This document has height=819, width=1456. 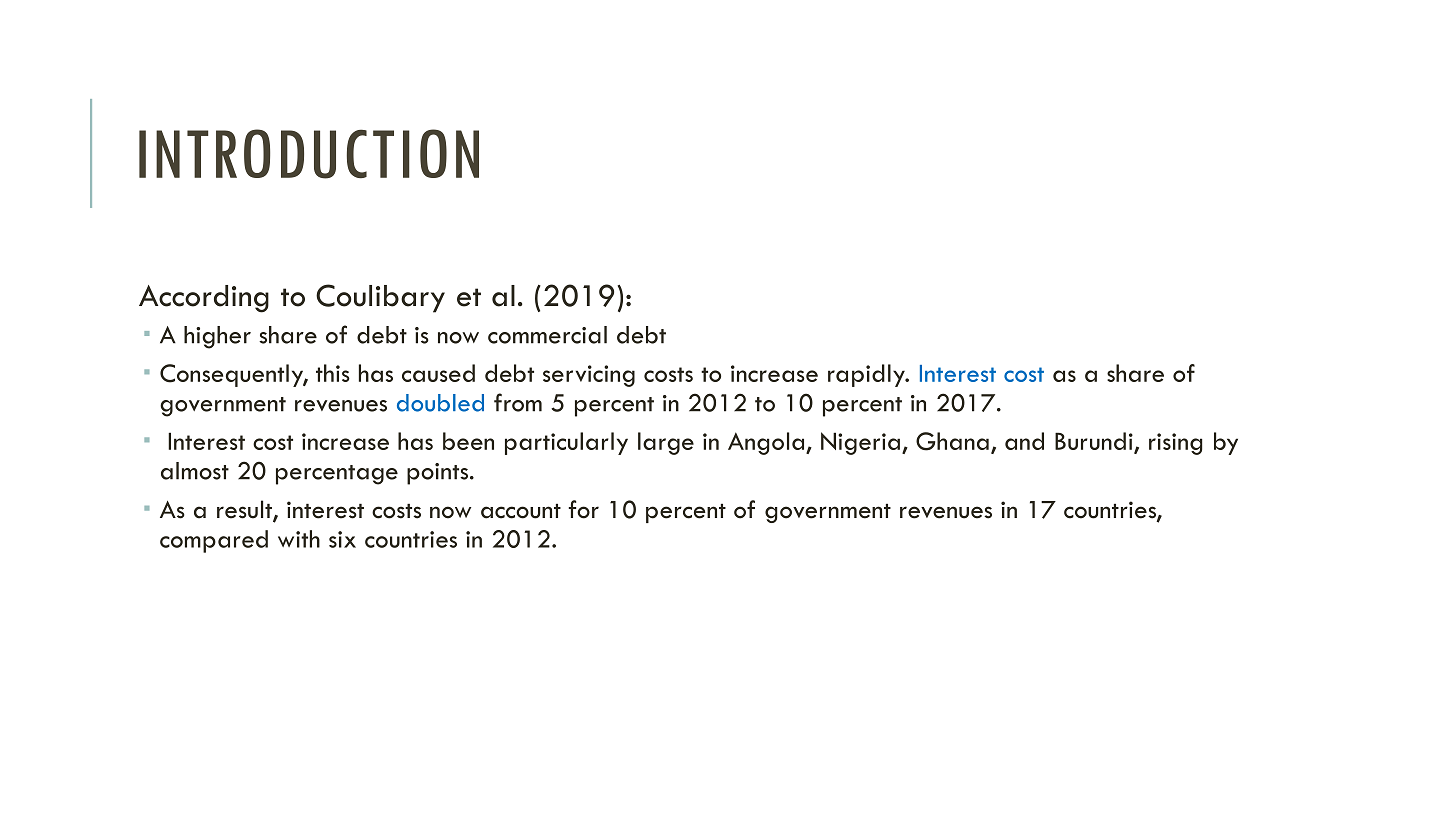 I want to click on According, so click(x=204, y=299).
